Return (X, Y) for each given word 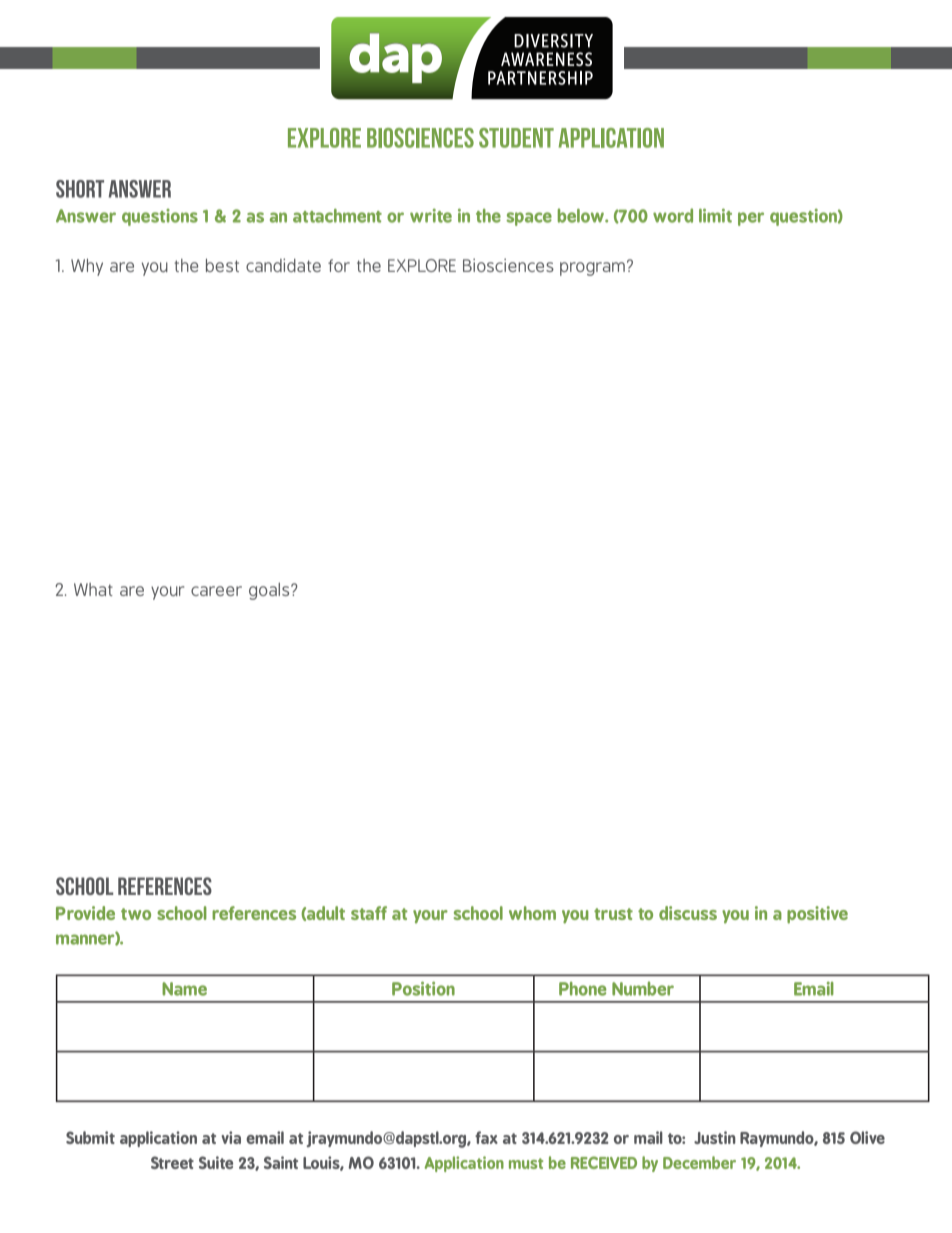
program (592, 269)
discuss (688, 913)
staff (369, 913)
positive (817, 915)
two (136, 914)
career (216, 591)
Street (172, 1162)
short (80, 189)
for (339, 265)
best (222, 265)
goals (270, 591)
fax (486, 1137)
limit (715, 215)
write (431, 216)
